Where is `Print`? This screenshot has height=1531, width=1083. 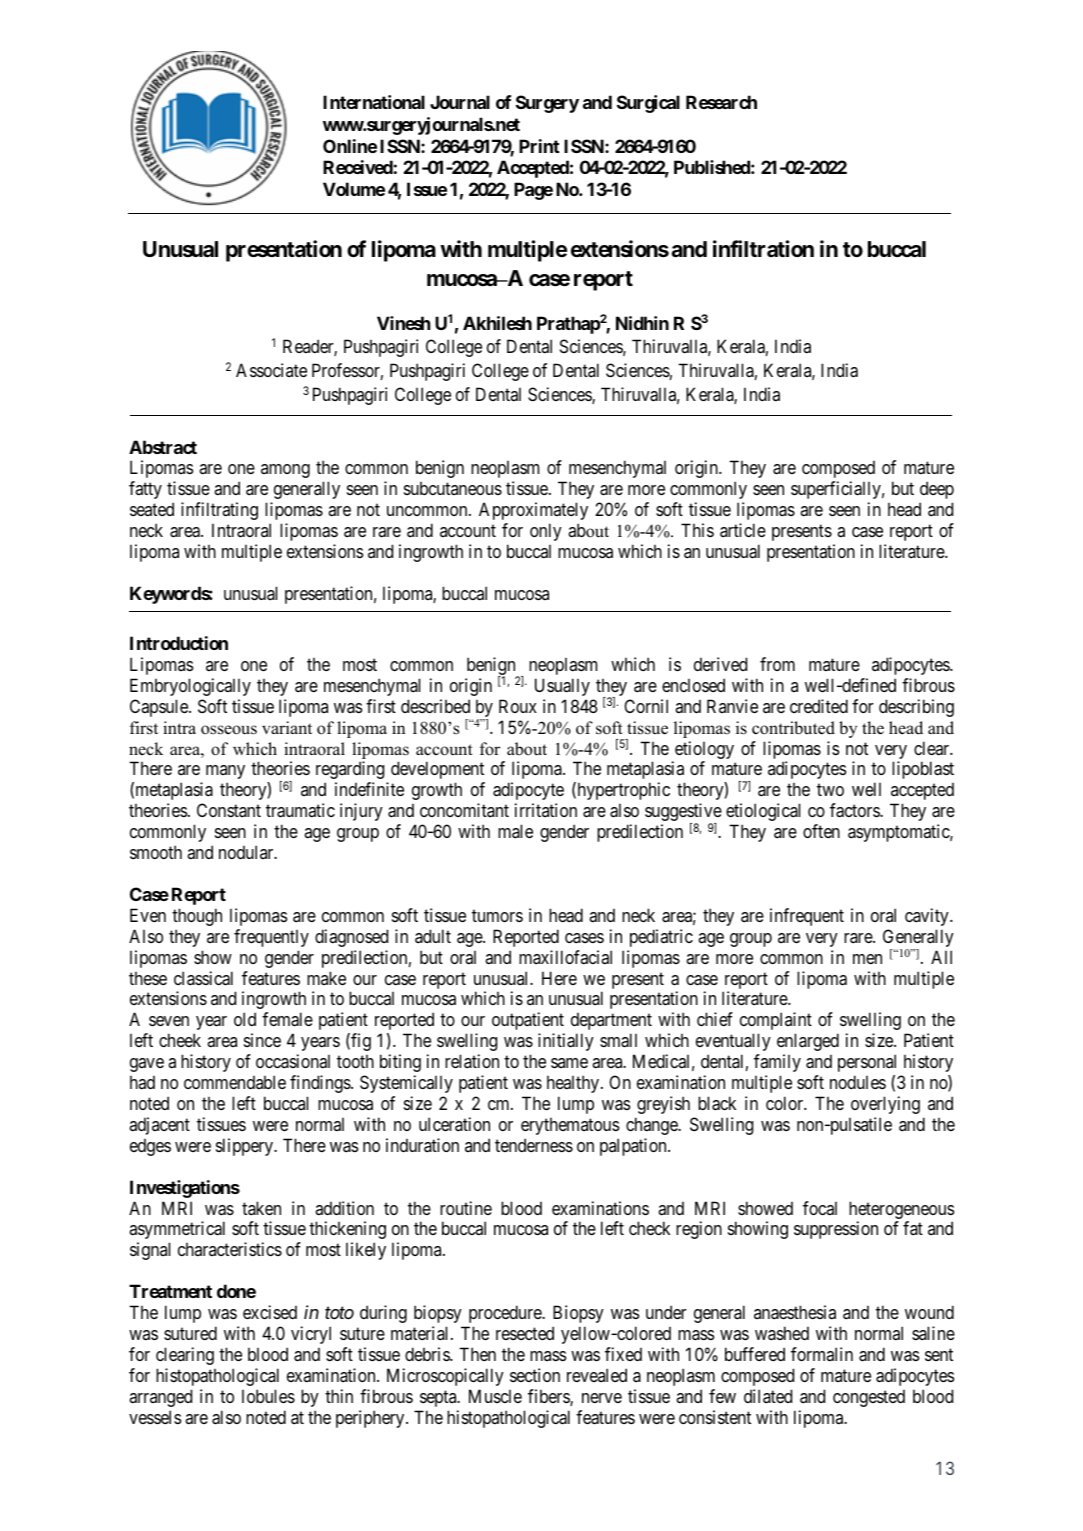 Print is located at coordinates (539, 146).
